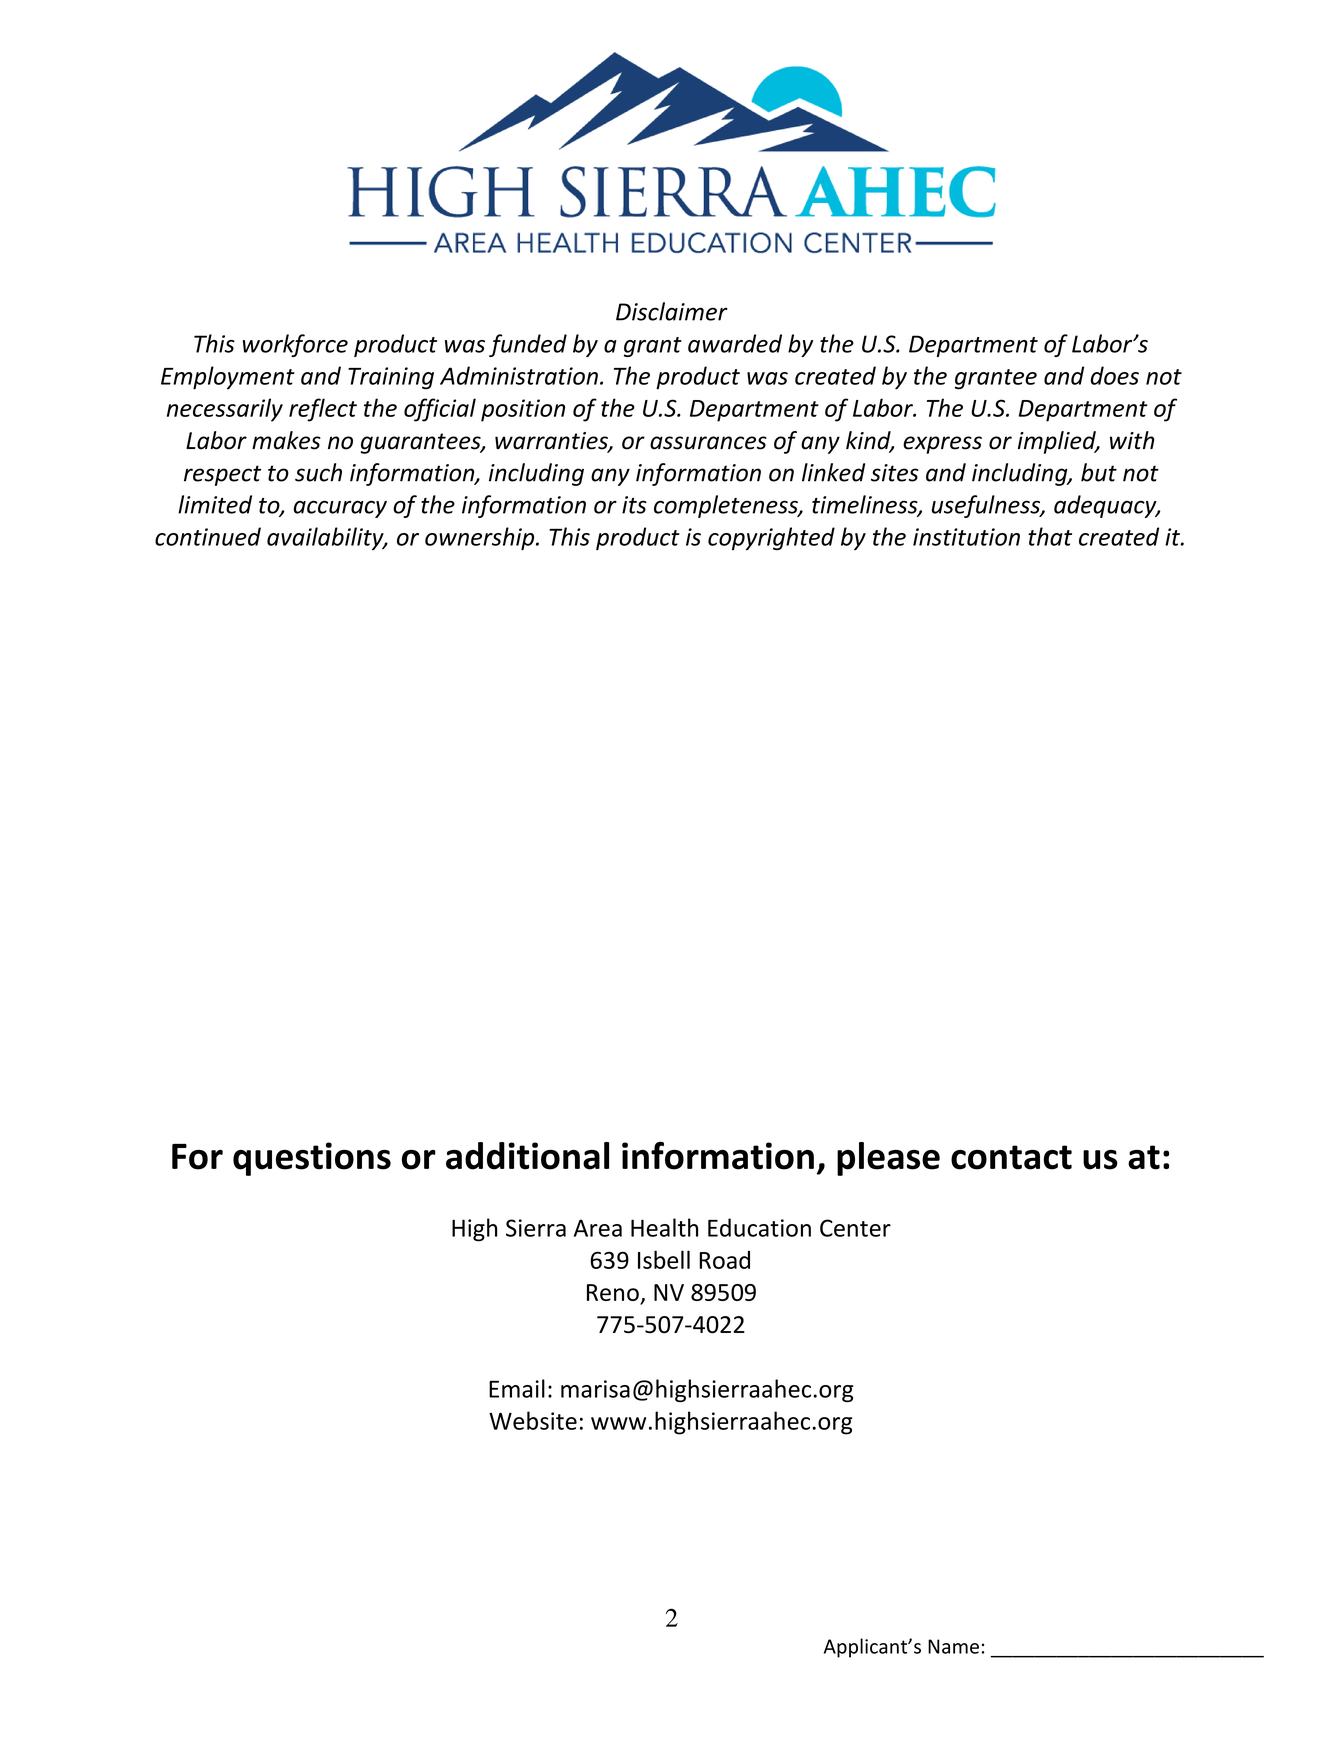 The height and width of the image is (1738, 1343). I want to click on Website, so click(533, 1420).
